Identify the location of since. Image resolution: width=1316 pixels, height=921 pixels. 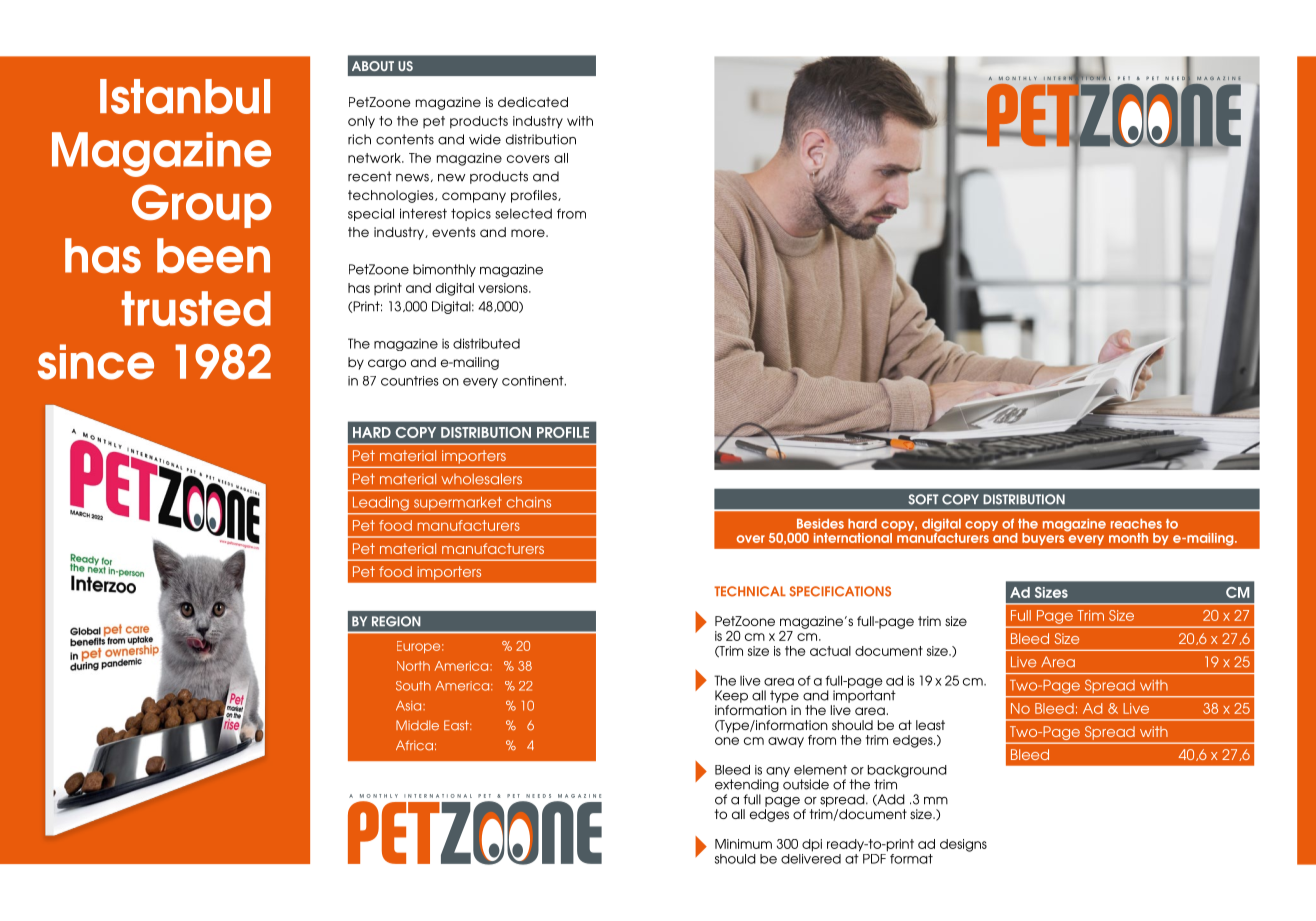
(96, 362).
